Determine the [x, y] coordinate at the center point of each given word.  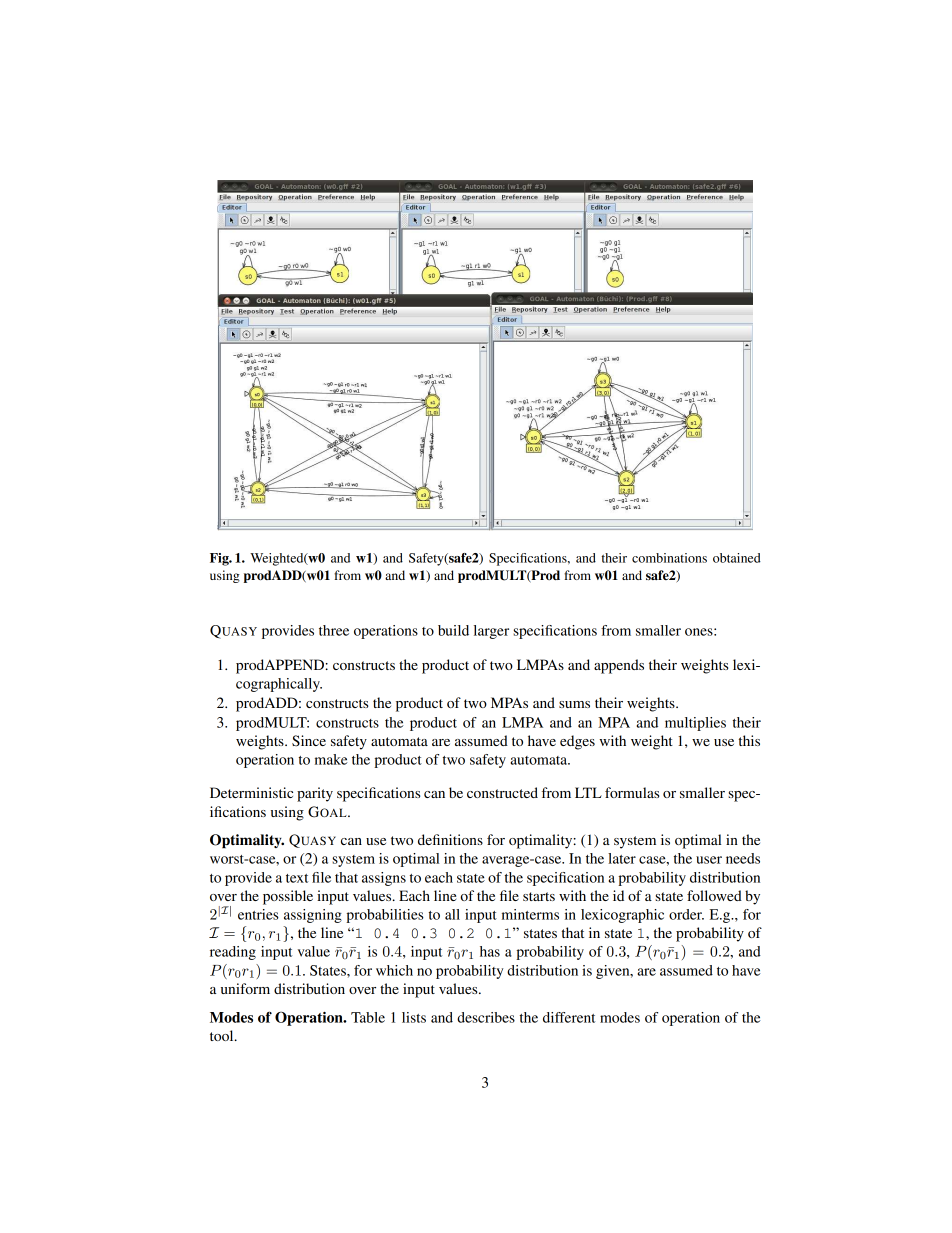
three [334, 630]
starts [539, 896]
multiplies [695, 724]
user [709, 860]
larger [491, 632]
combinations [669, 558]
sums [574, 704]
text [297, 878]
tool [223, 1035]
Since [309, 741]
